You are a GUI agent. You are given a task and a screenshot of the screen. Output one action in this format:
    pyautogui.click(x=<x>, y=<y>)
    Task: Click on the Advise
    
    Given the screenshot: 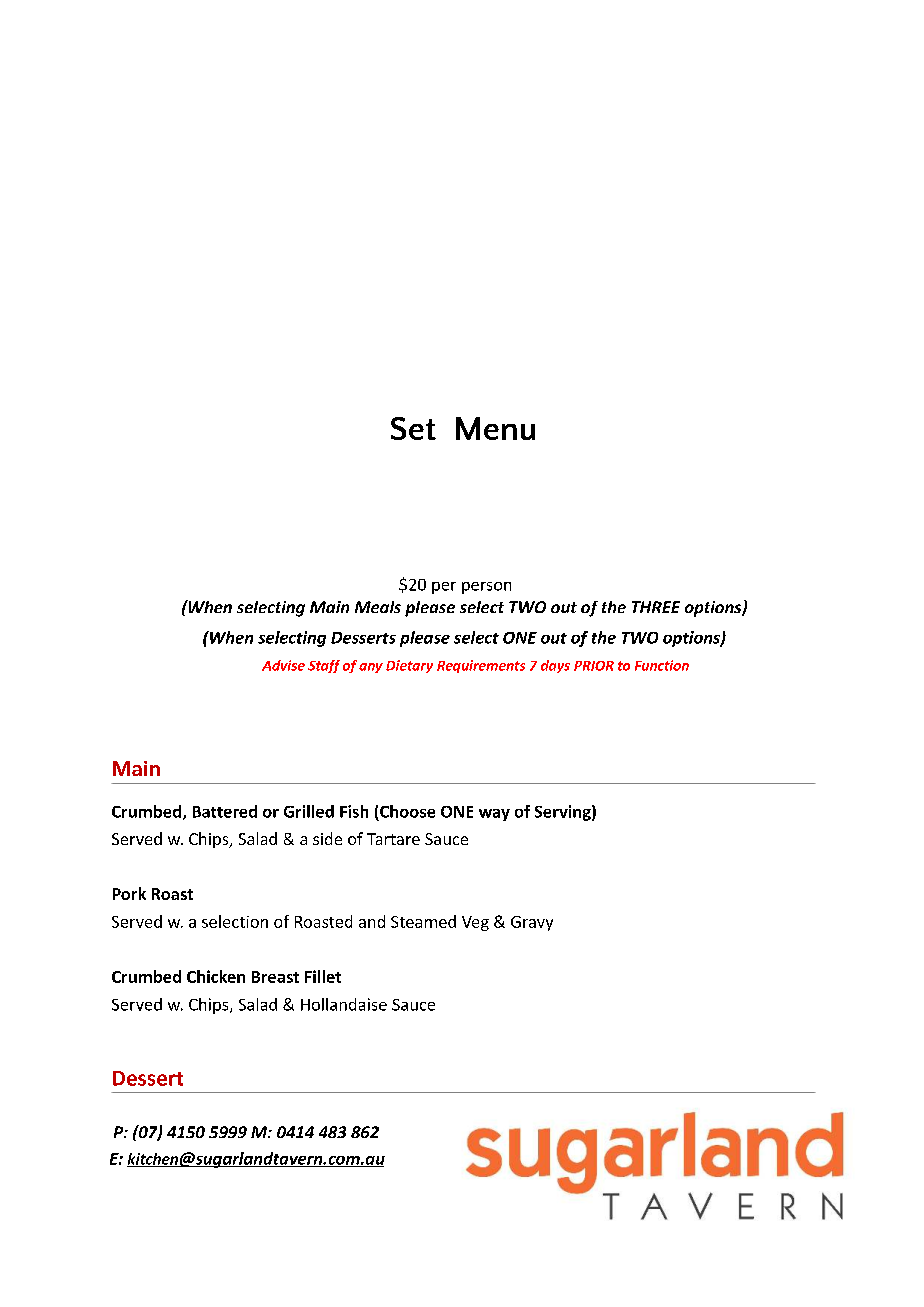 What is the action you would take?
    pyautogui.click(x=283, y=665)
